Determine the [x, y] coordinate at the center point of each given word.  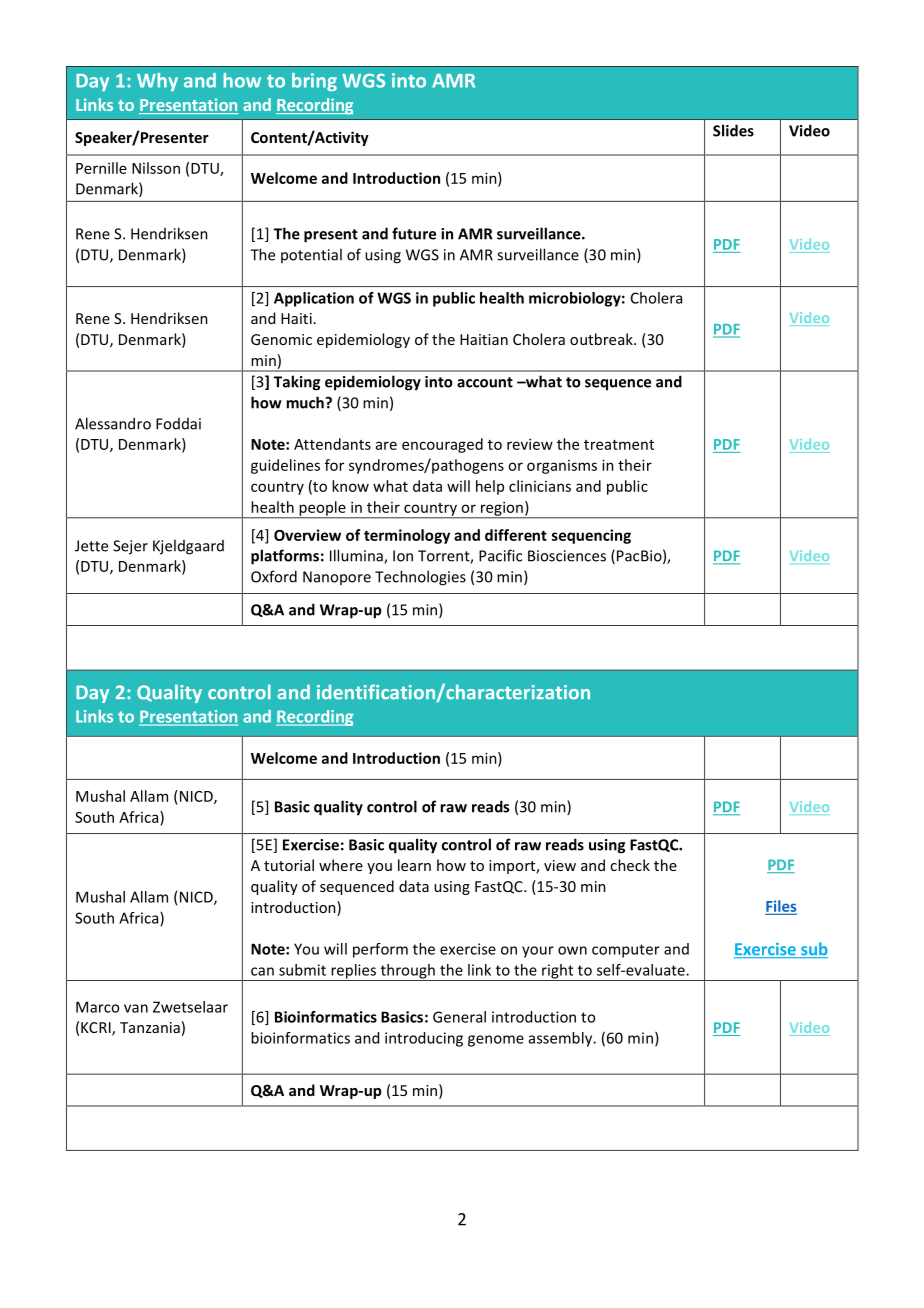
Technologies [420, 578]
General [459, 1017]
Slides [733, 130]
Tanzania [150, 1027]
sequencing [591, 536]
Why [157, 82]
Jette [91, 546]
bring [314, 82]
